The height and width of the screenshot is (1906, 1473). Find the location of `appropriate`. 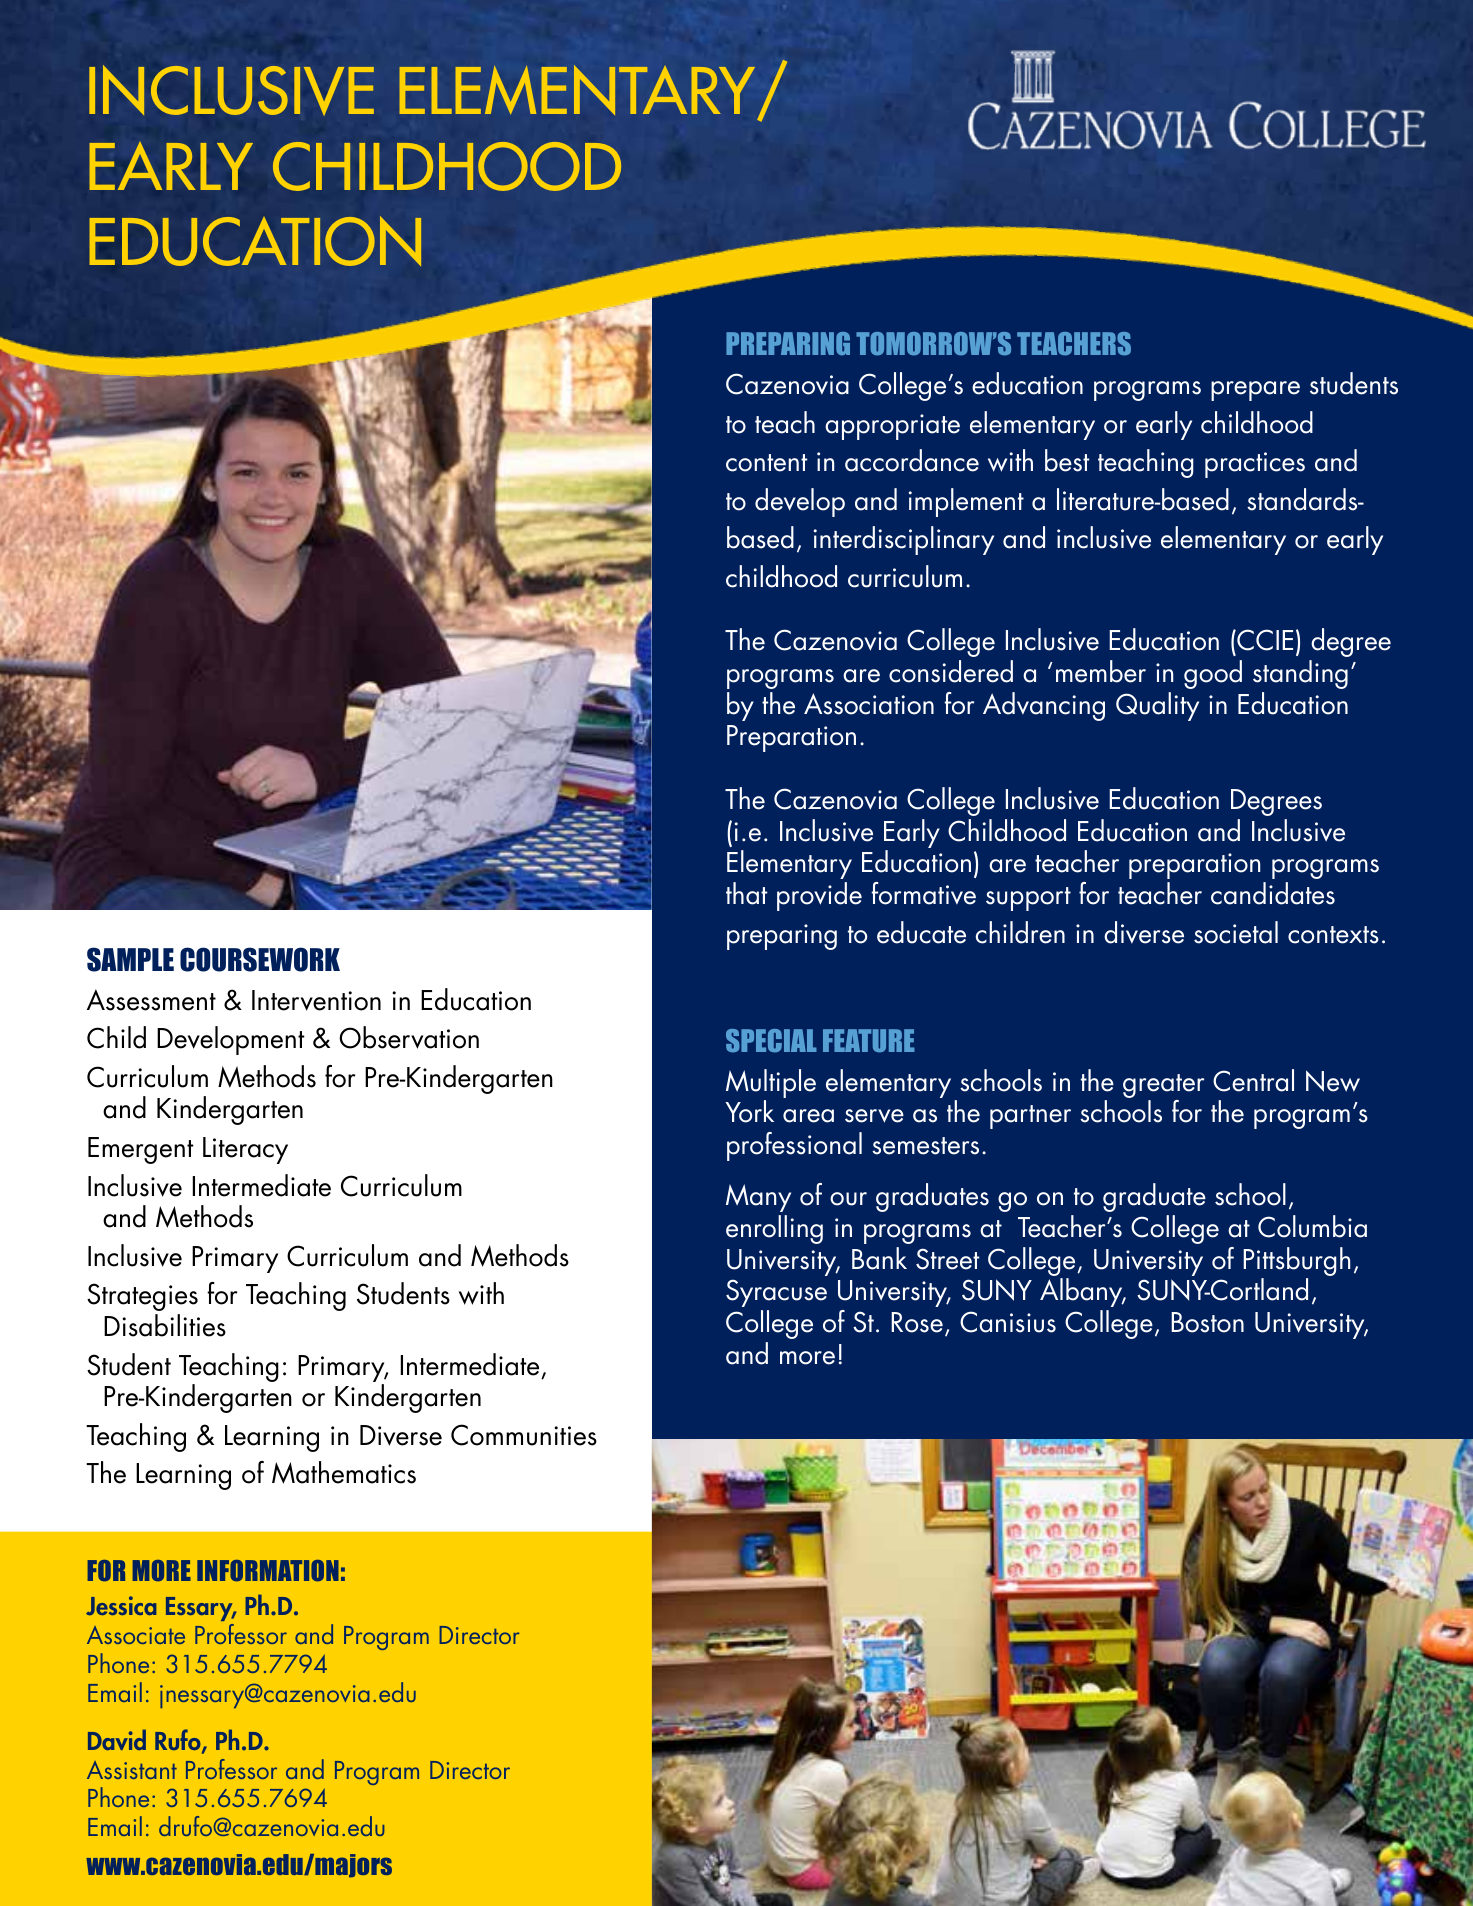

appropriate is located at coordinates (892, 427).
